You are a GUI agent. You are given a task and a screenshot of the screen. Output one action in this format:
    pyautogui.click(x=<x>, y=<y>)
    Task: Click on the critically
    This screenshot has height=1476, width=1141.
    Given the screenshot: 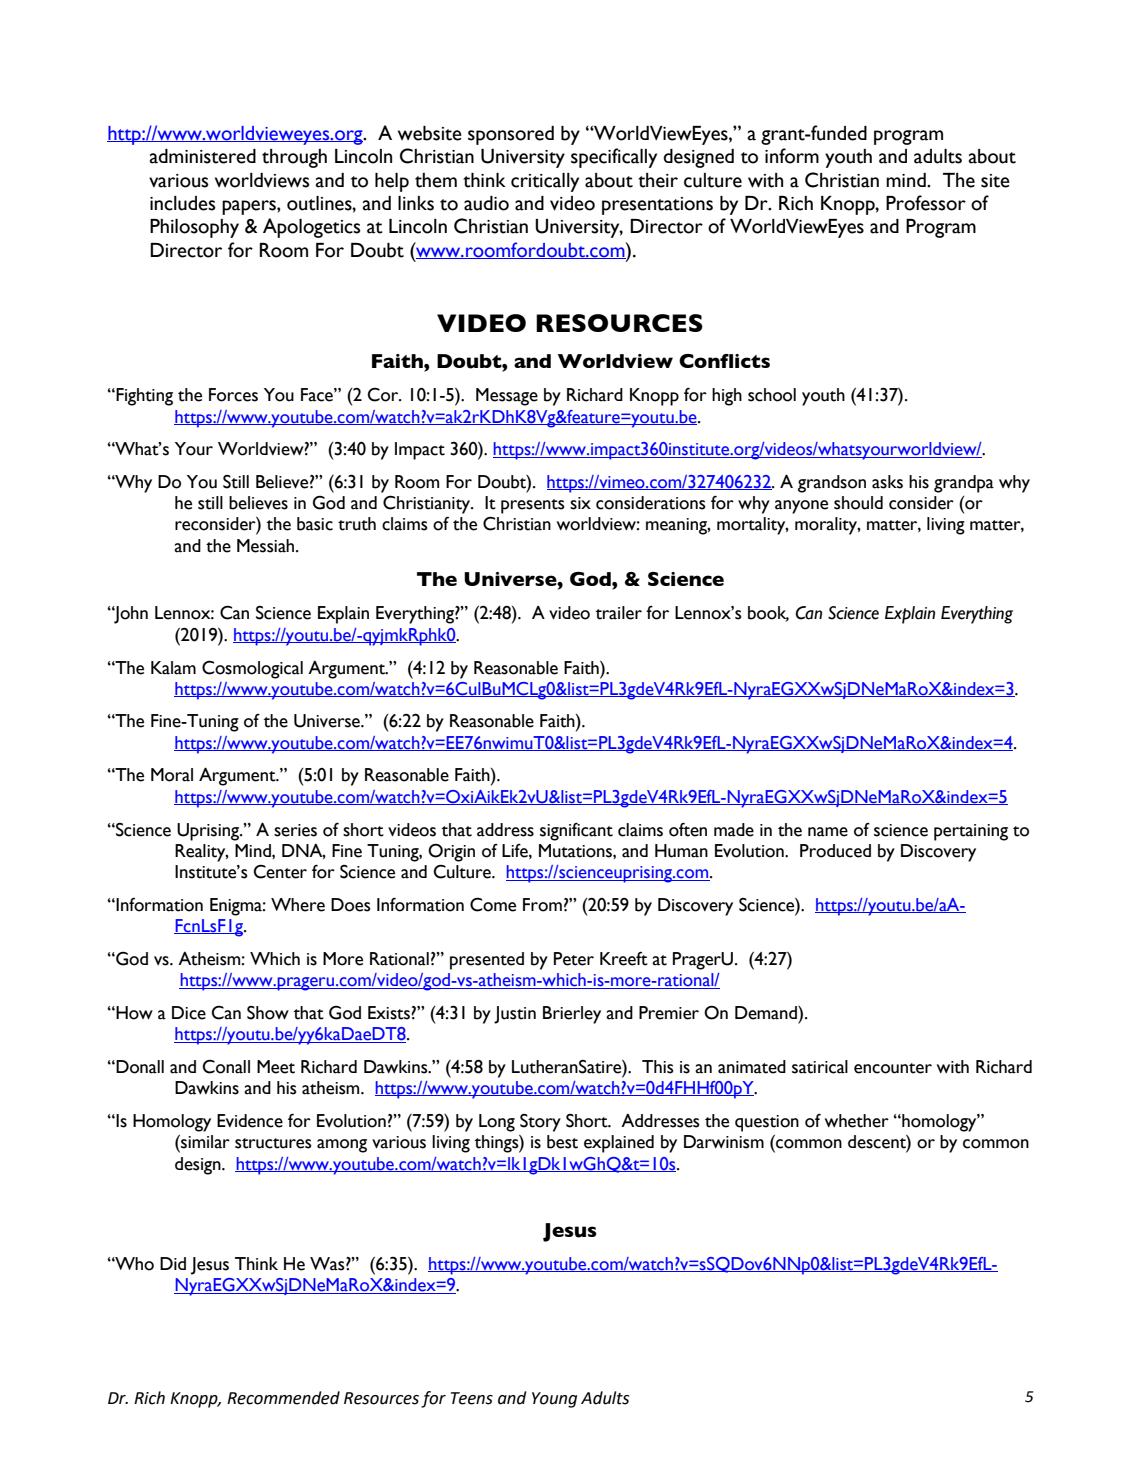 What is the action you would take?
    pyautogui.click(x=545, y=182)
